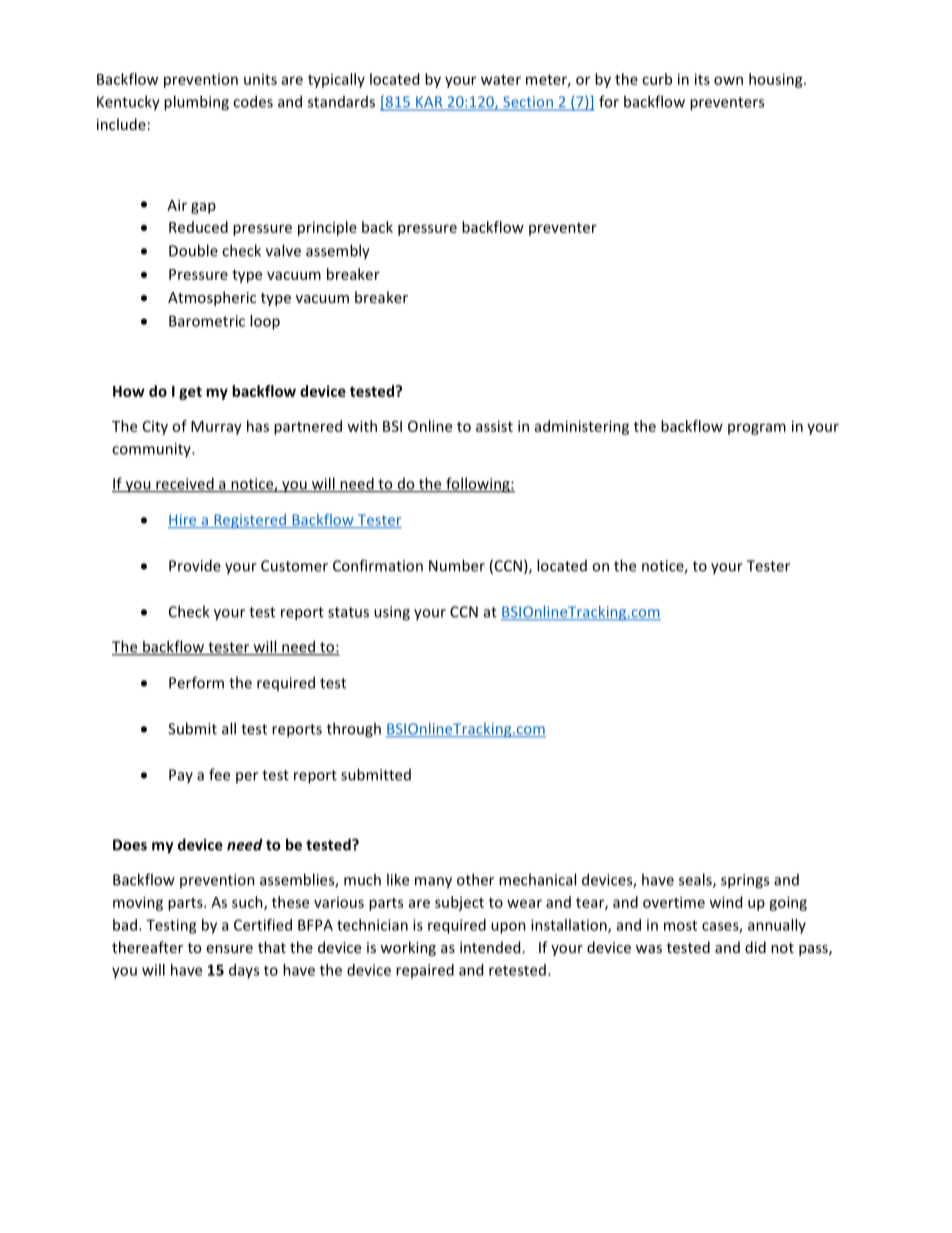 Image resolution: width=952 pixels, height=1233 pixels. I want to click on own, so click(728, 80).
